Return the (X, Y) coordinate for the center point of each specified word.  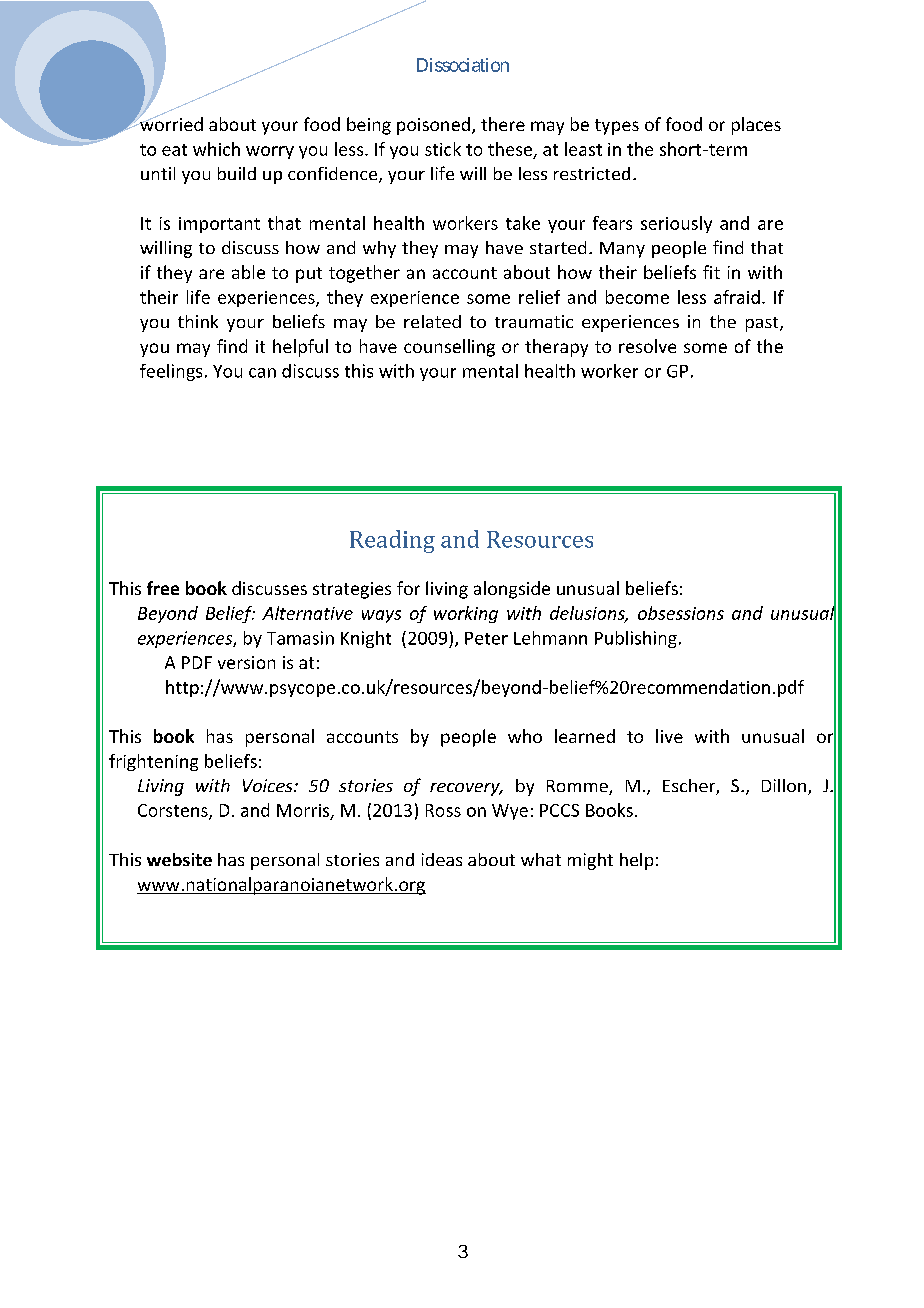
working (466, 614)
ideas (442, 859)
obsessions (681, 613)
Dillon (784, 785)
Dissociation (463, 65)
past (763, 324)
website (179, 859)
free (163, 588)
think (198, 321)
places (756, 126)
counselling (449, 348)
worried (170, 123)
